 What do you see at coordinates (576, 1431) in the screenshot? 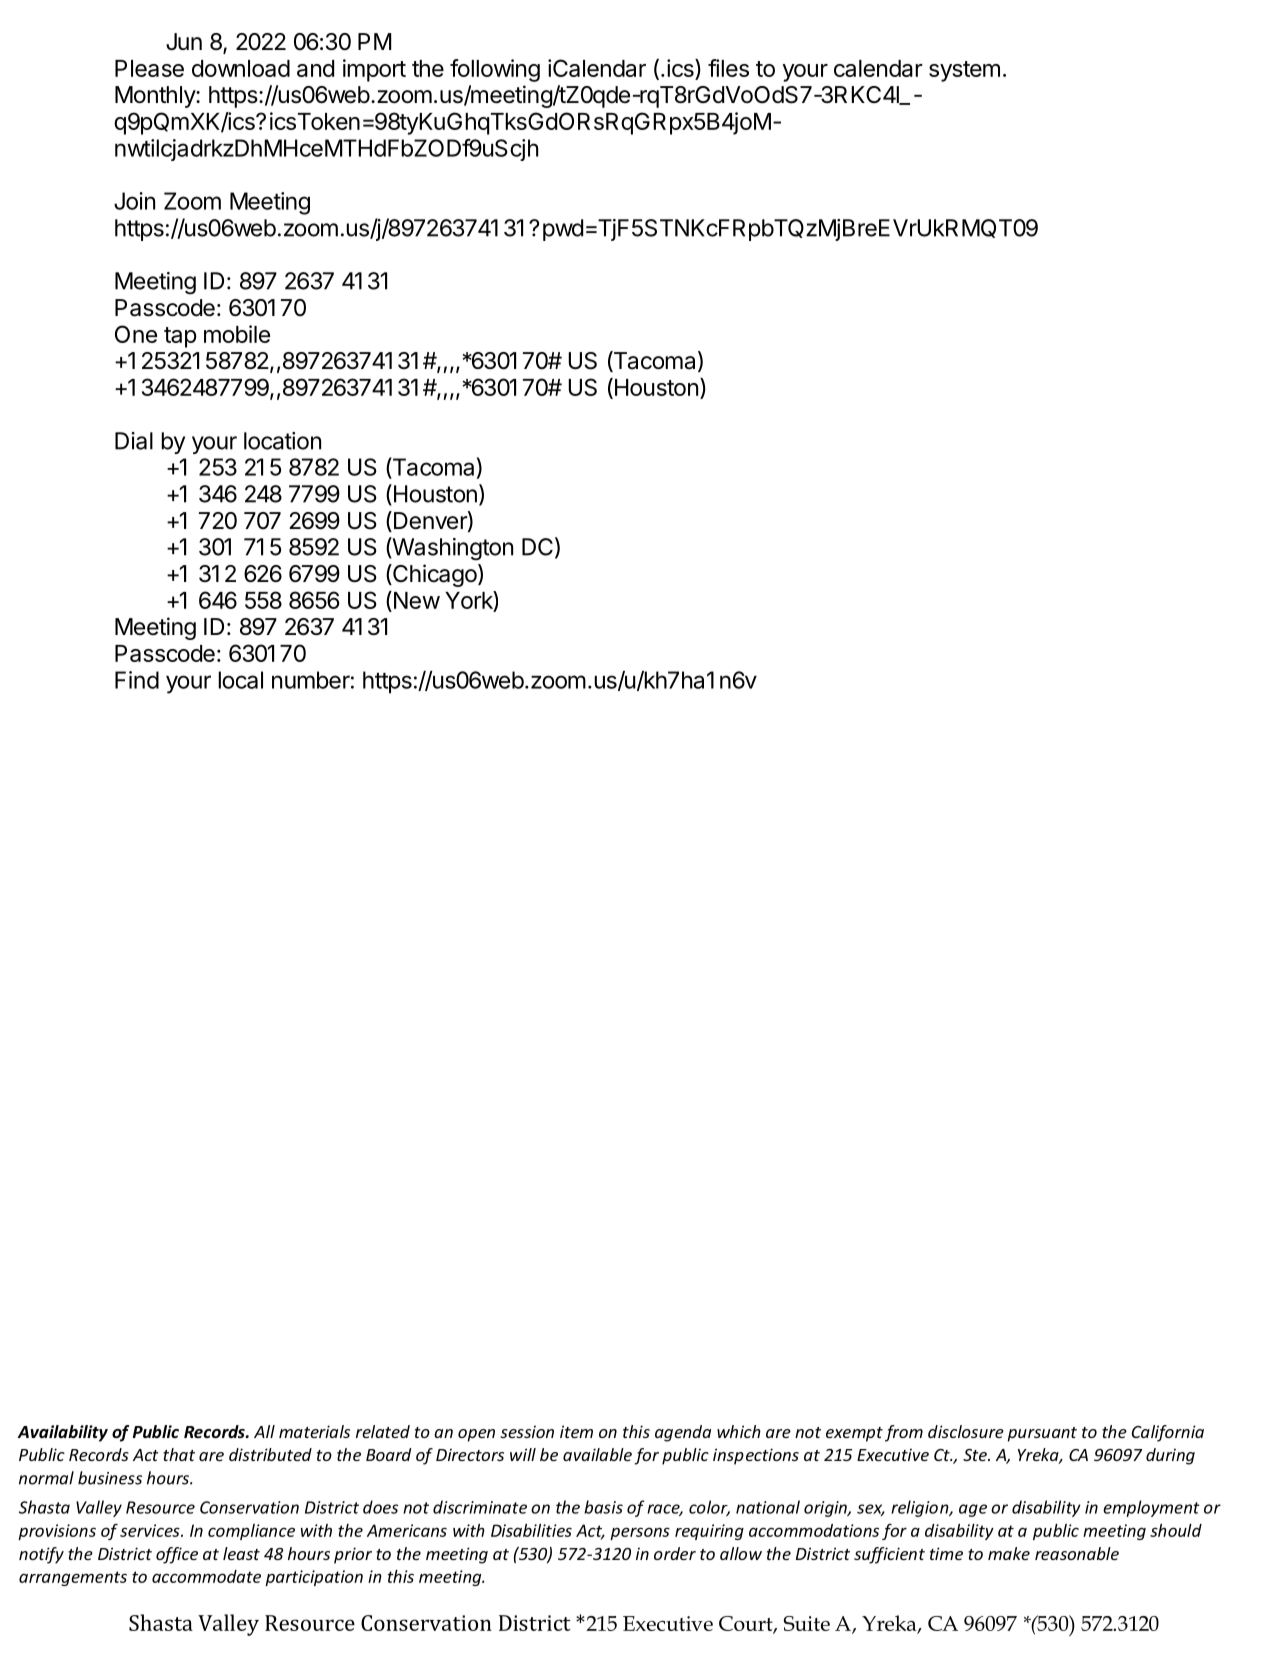
I see `item` at bounding box center [576, 1431].
